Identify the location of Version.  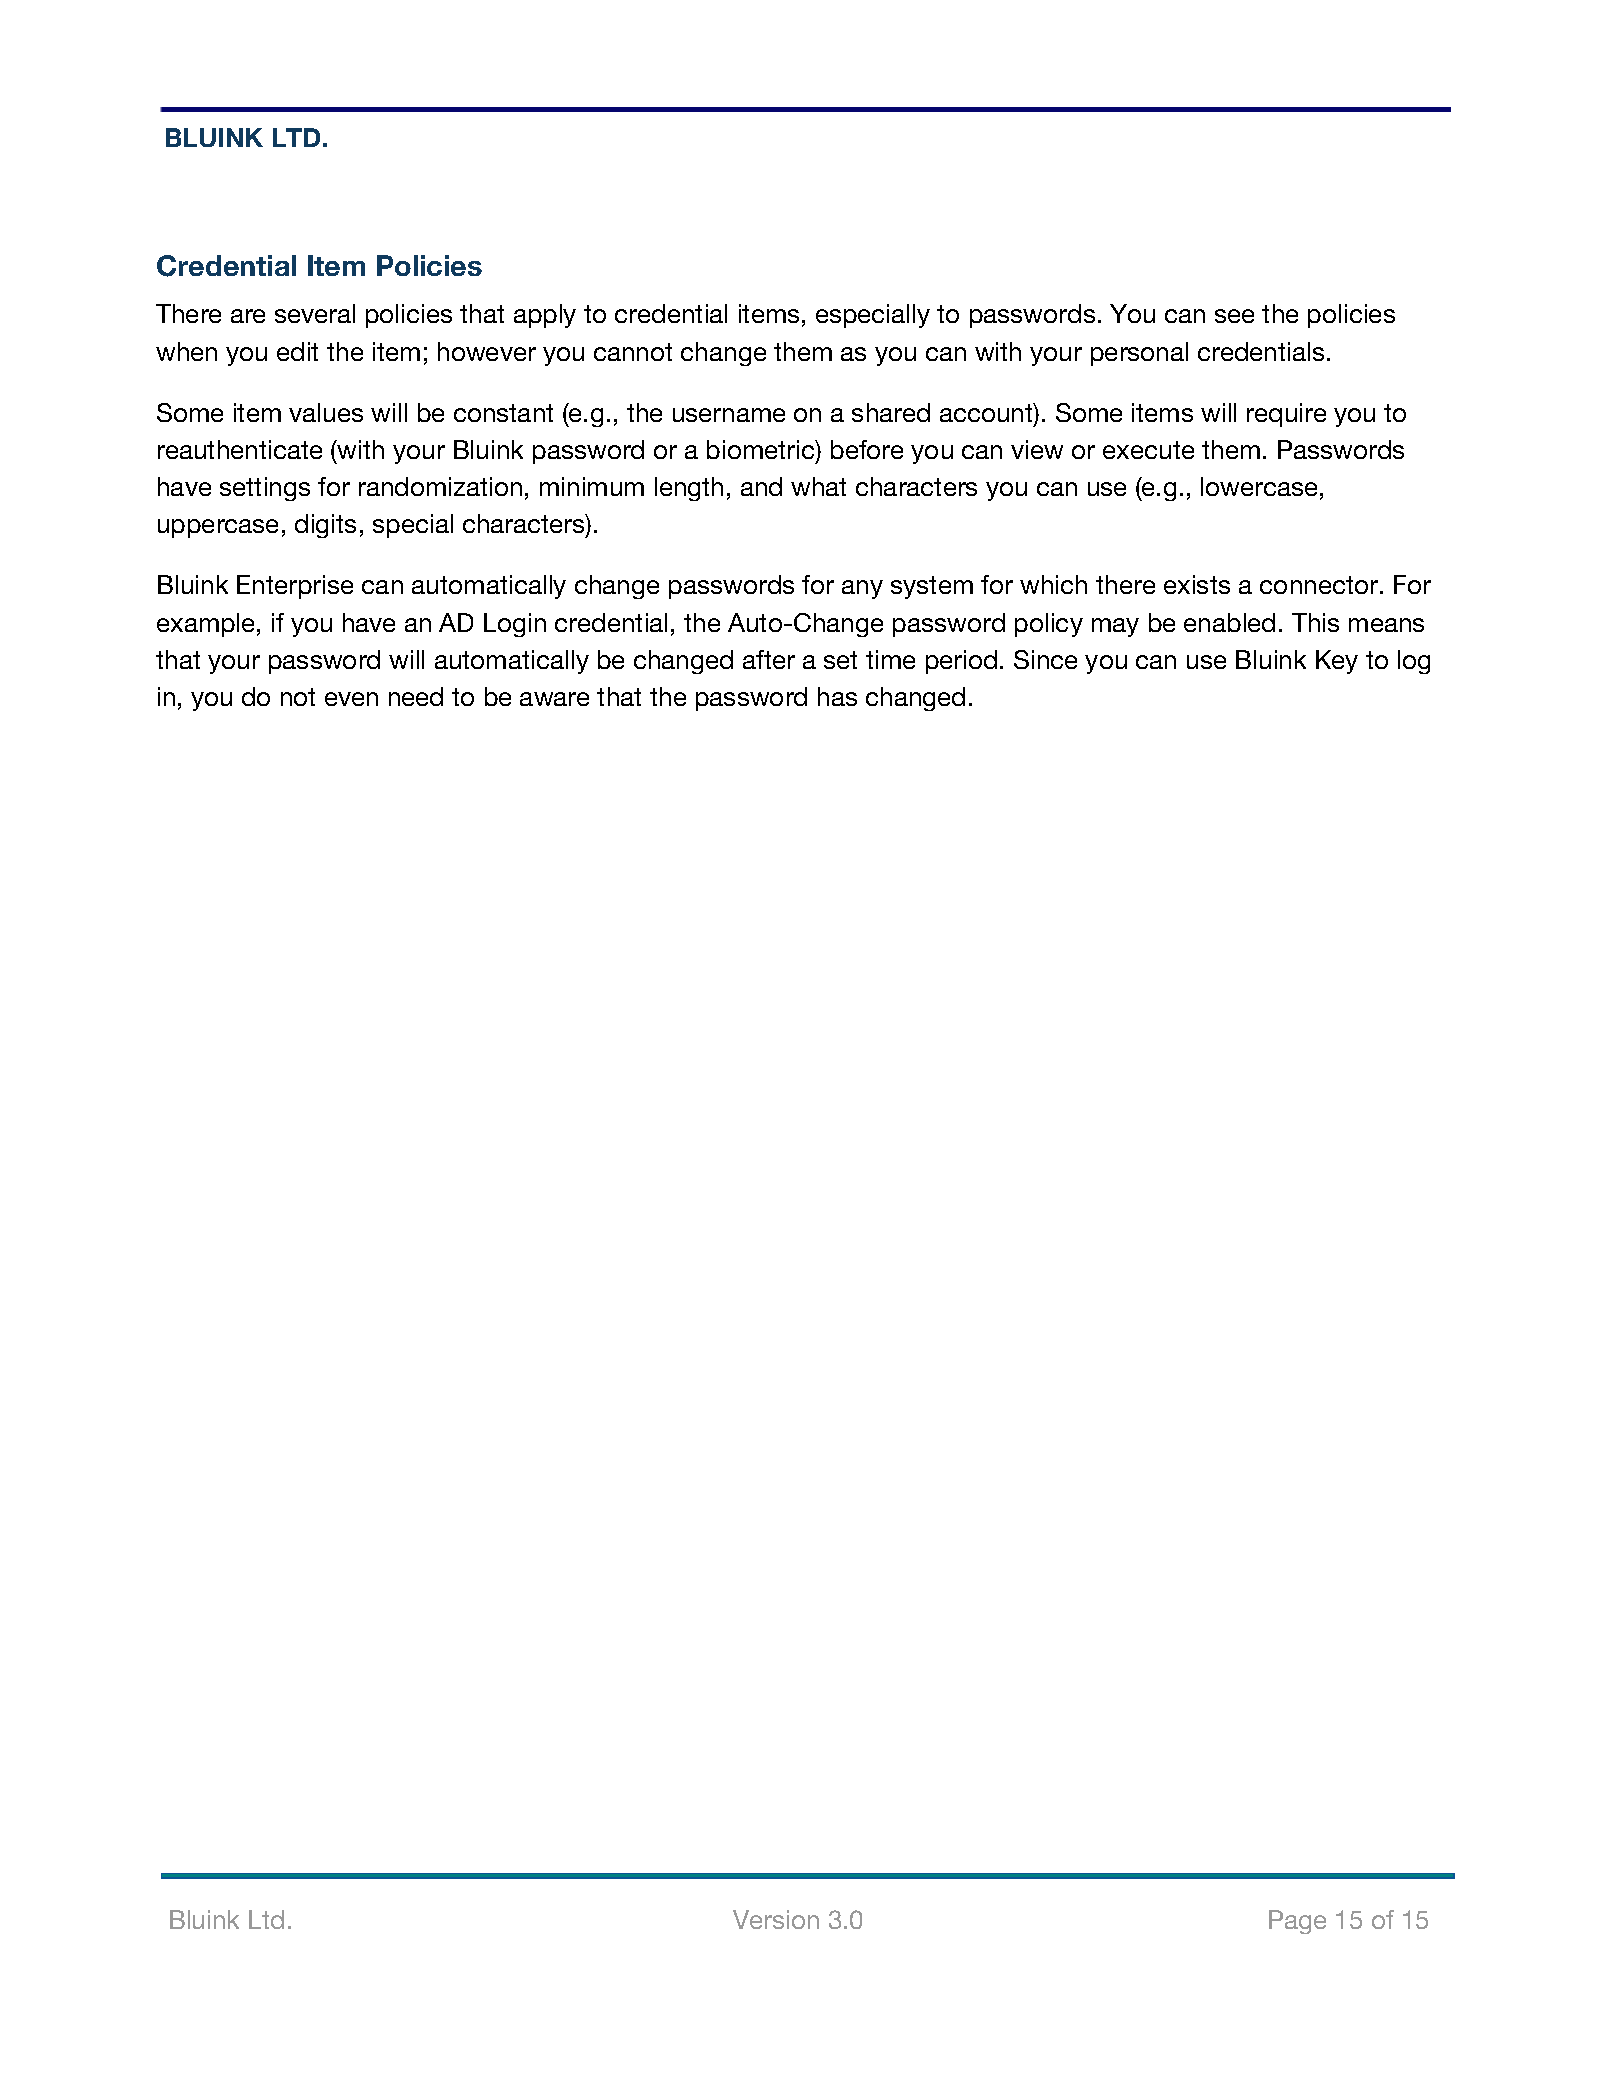
(776, 1919).
